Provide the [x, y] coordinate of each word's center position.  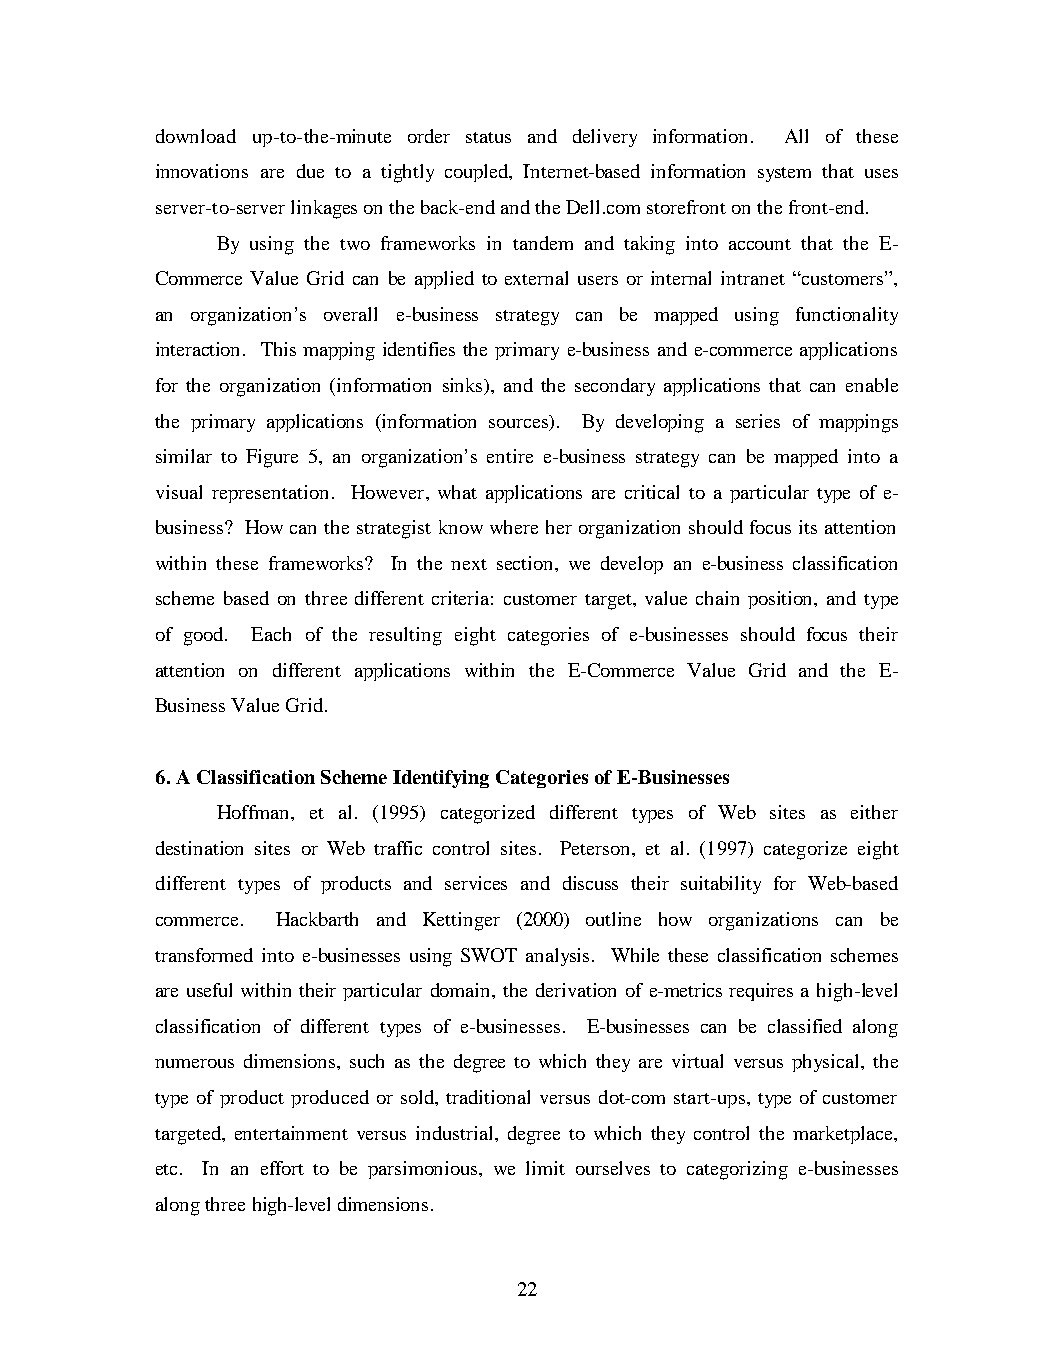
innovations [202, 171]
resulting [405, 636]
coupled [478, 173]
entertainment [291, 1133]
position [782, 600]
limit [545, 1168]
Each [271, 634]
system [784, 174]
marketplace [844, 1135]
